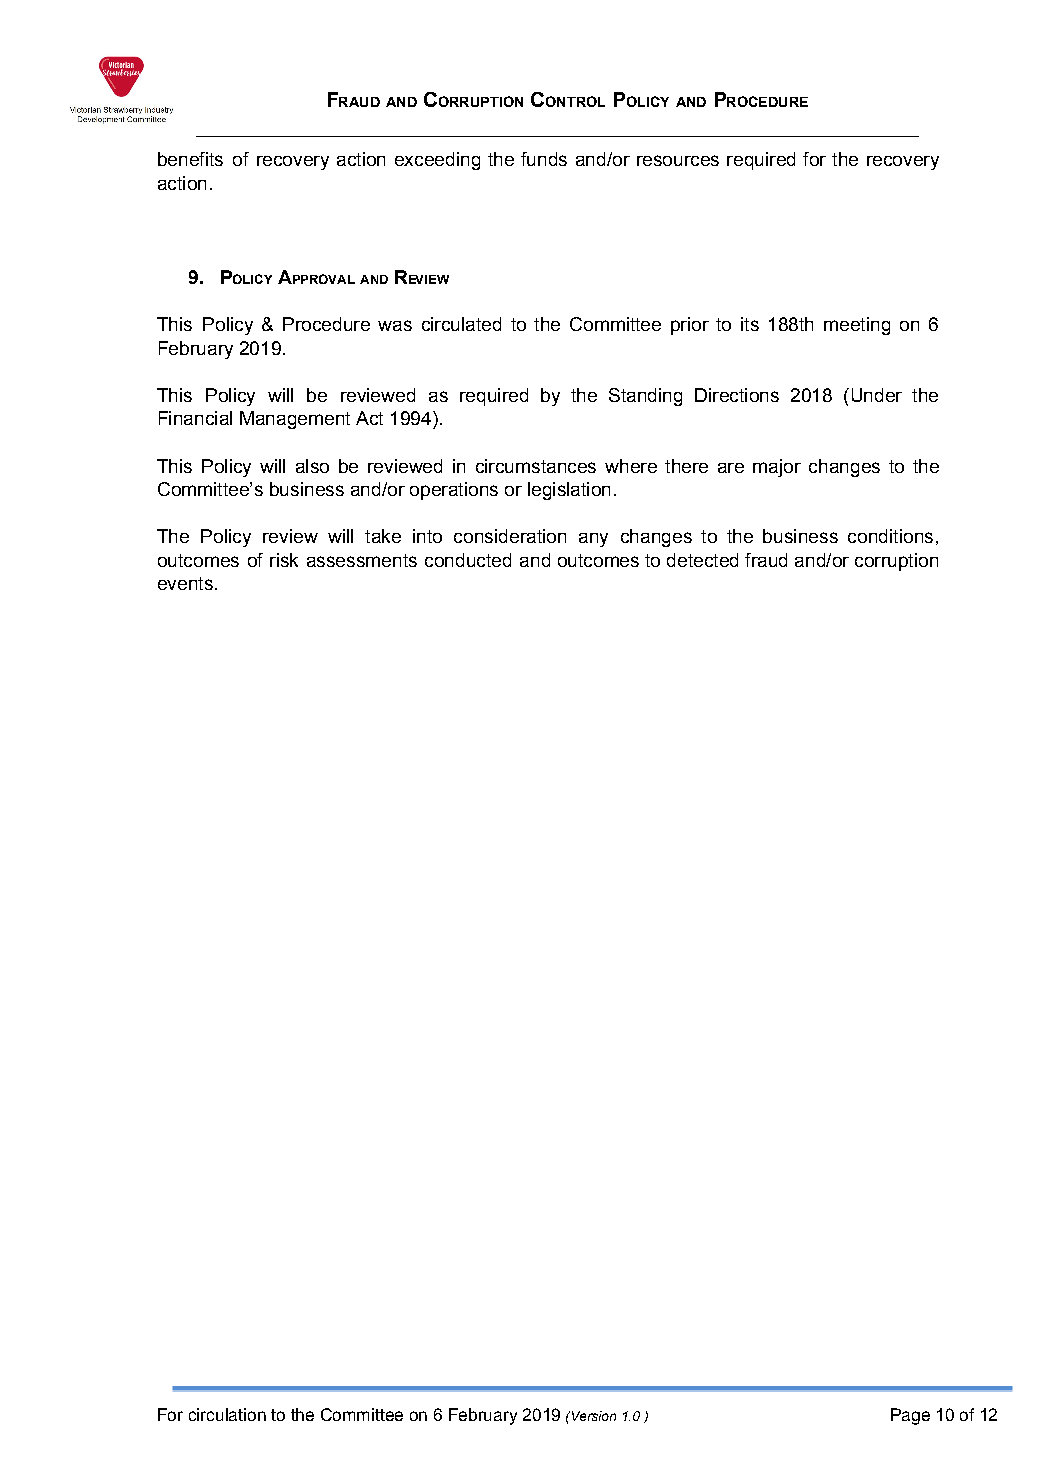  Describe the element at coordinates (890, 536) in the page. I see `conditions` at that location.
